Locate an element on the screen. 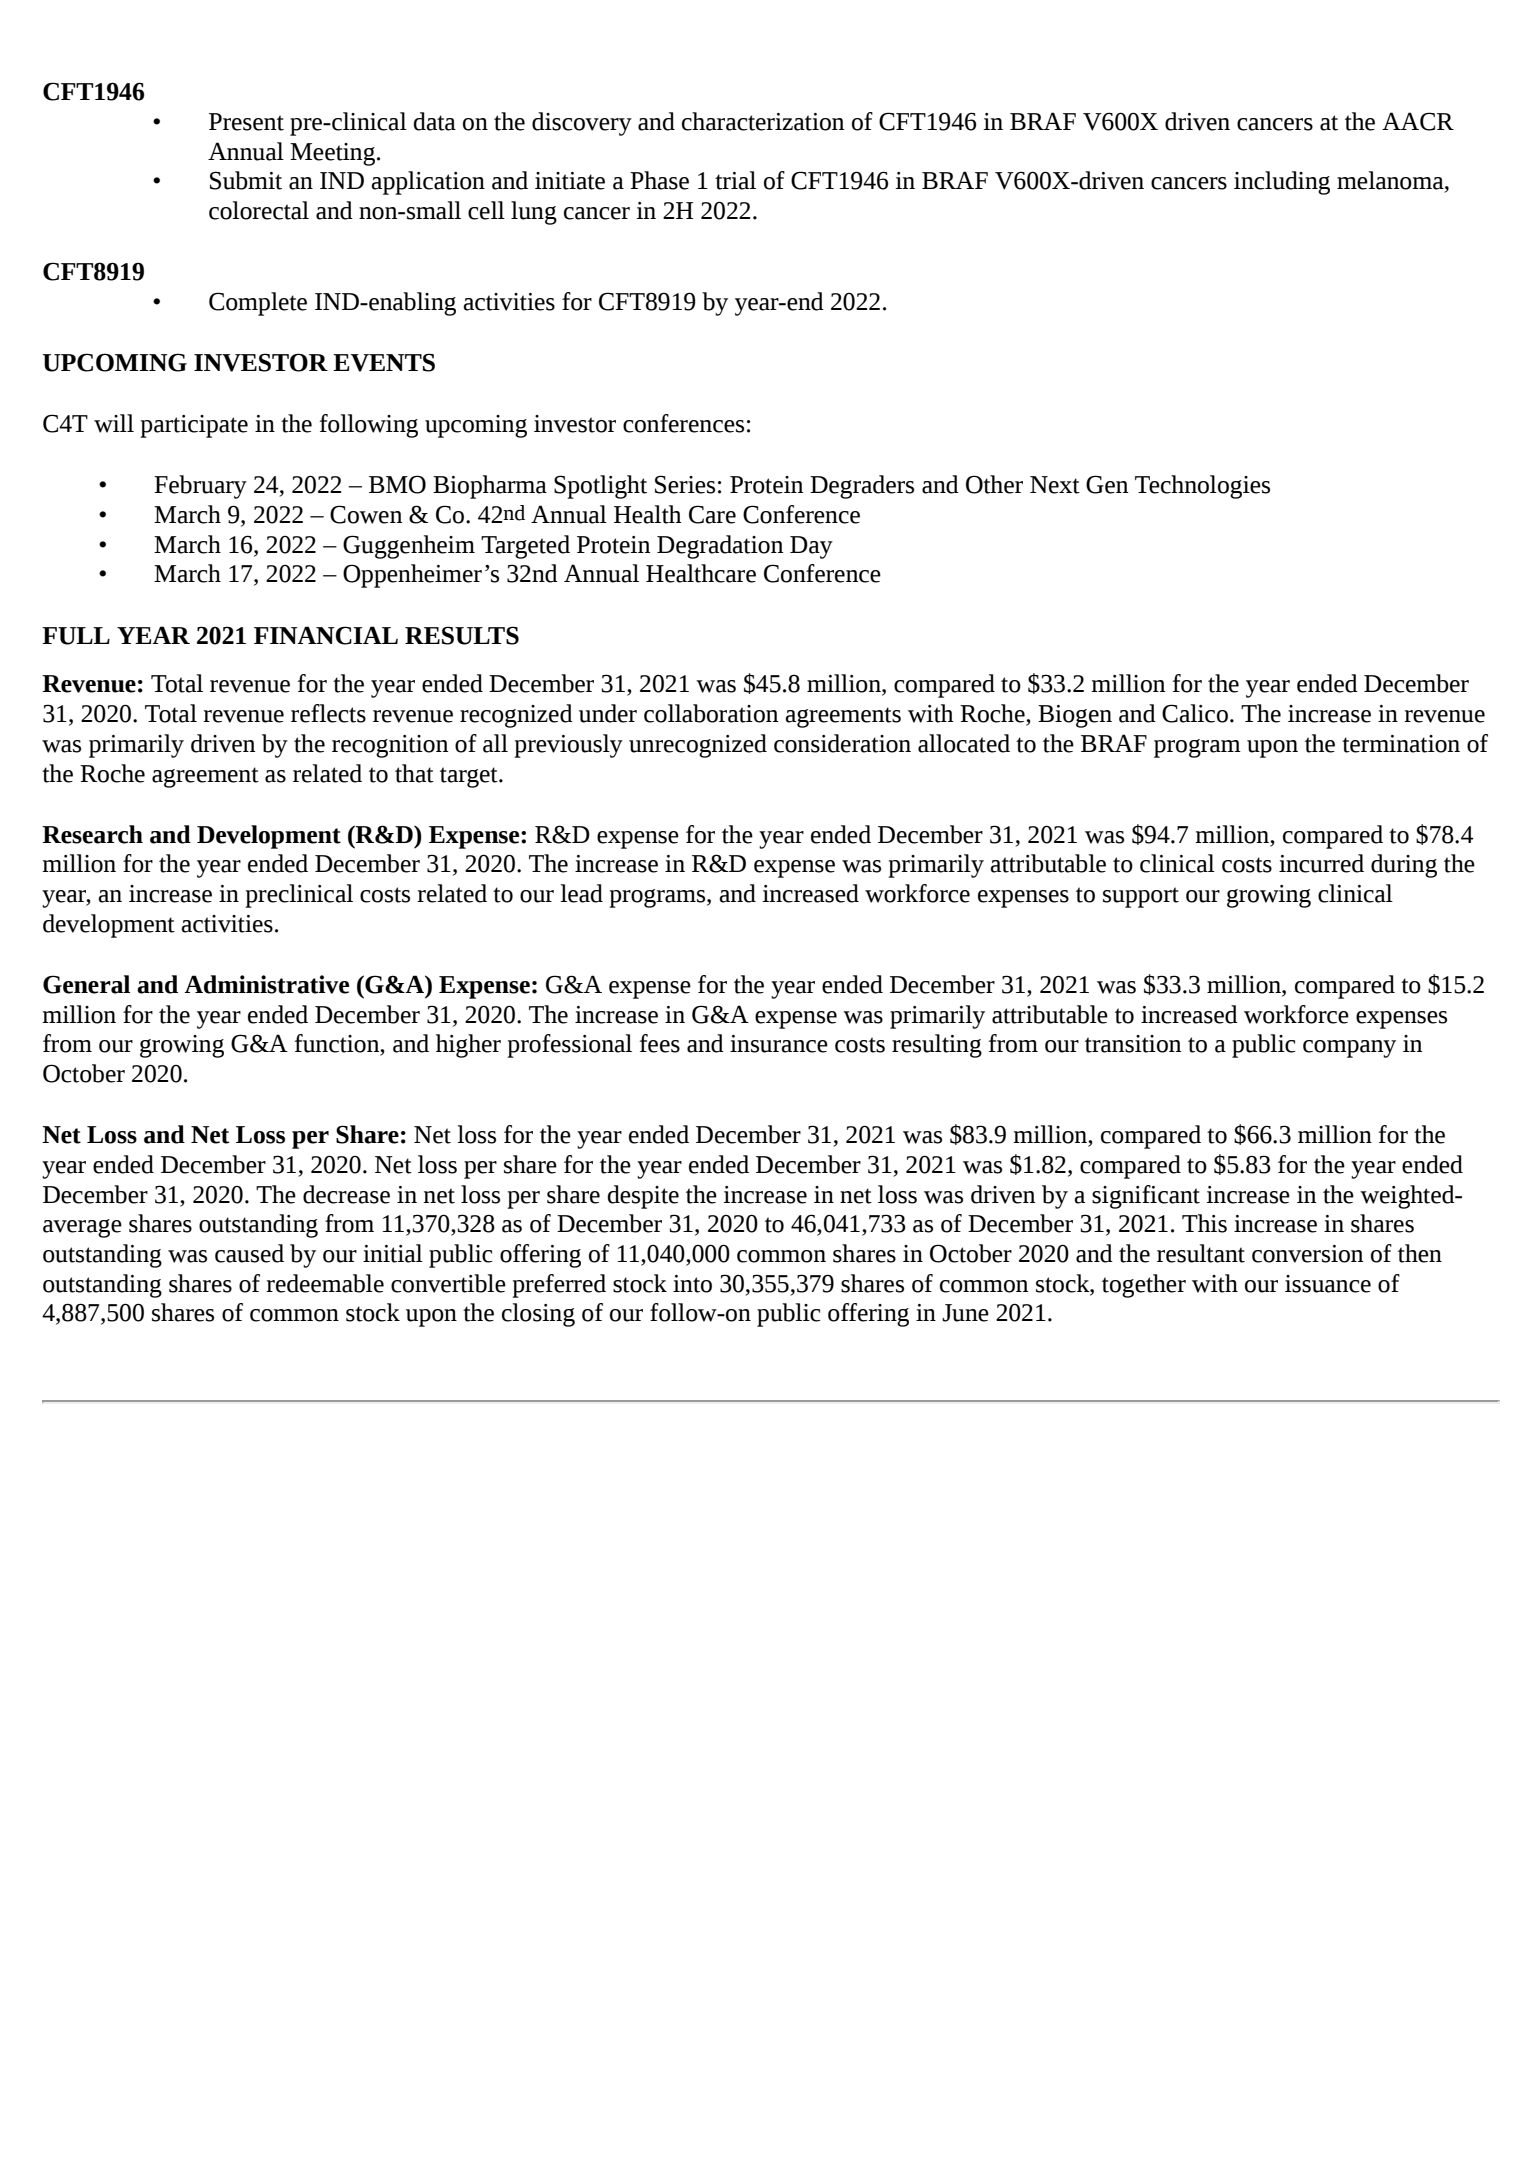  Series is located at coordinates (685, 484).
